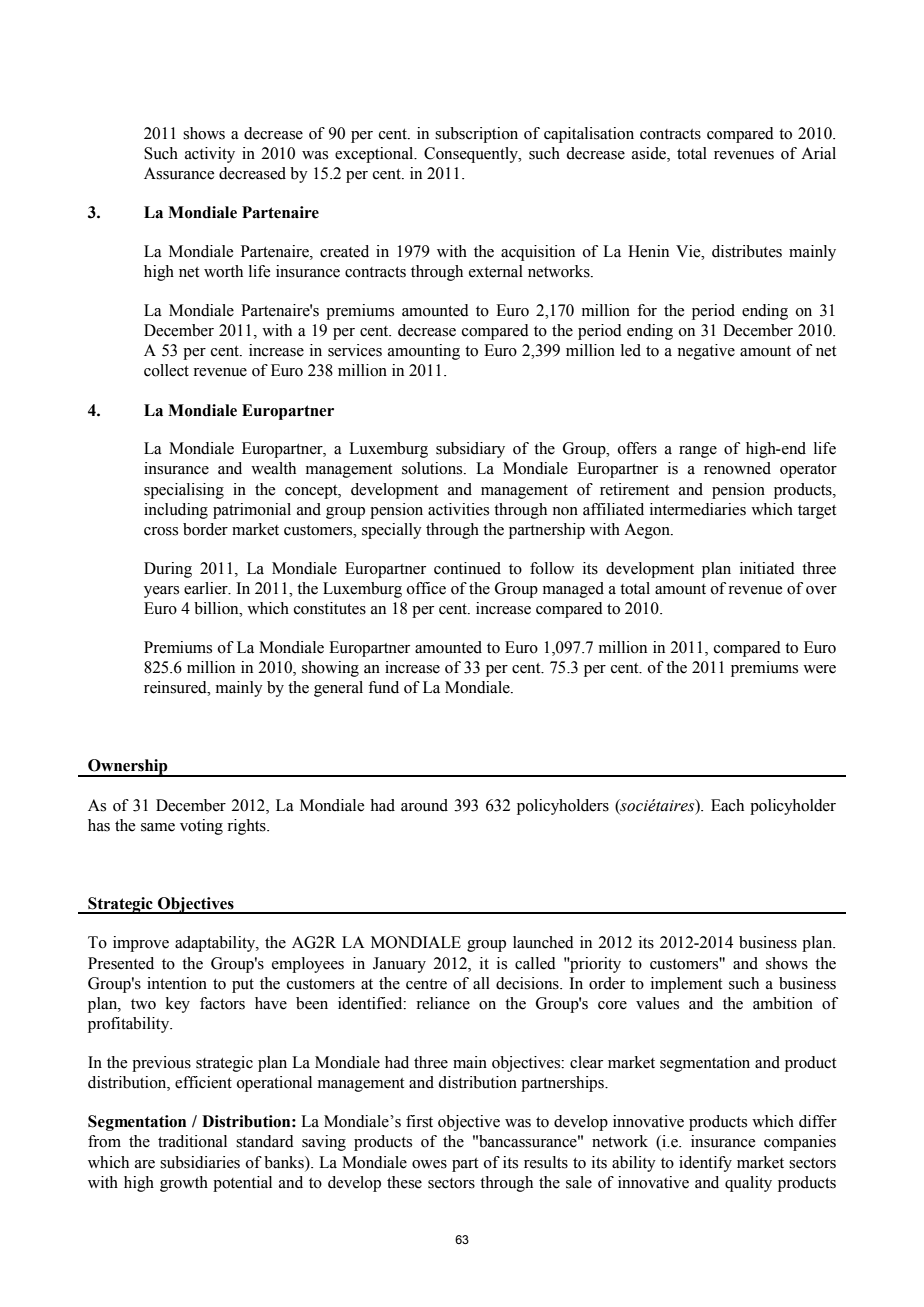 The height and width of the screenshot is (1307, 924). Describe the element at coordinates (472, 155) in the screenshot. I see `Consequently` at that location.
